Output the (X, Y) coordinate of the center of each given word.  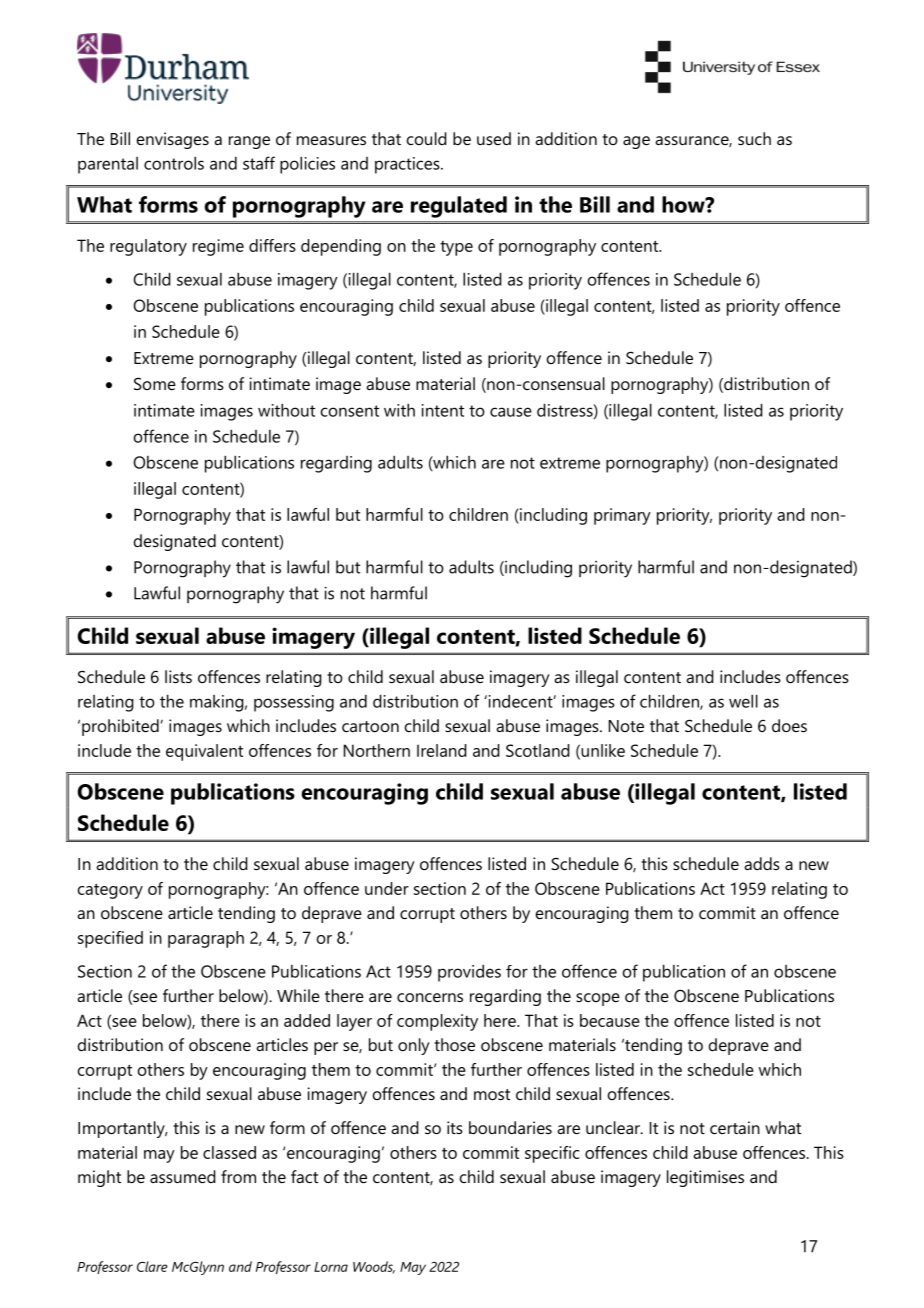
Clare (152, 1266)
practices (408, 165)
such (754, 138)
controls (174, 163)
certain (735, 1127)
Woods (374, 1267)
